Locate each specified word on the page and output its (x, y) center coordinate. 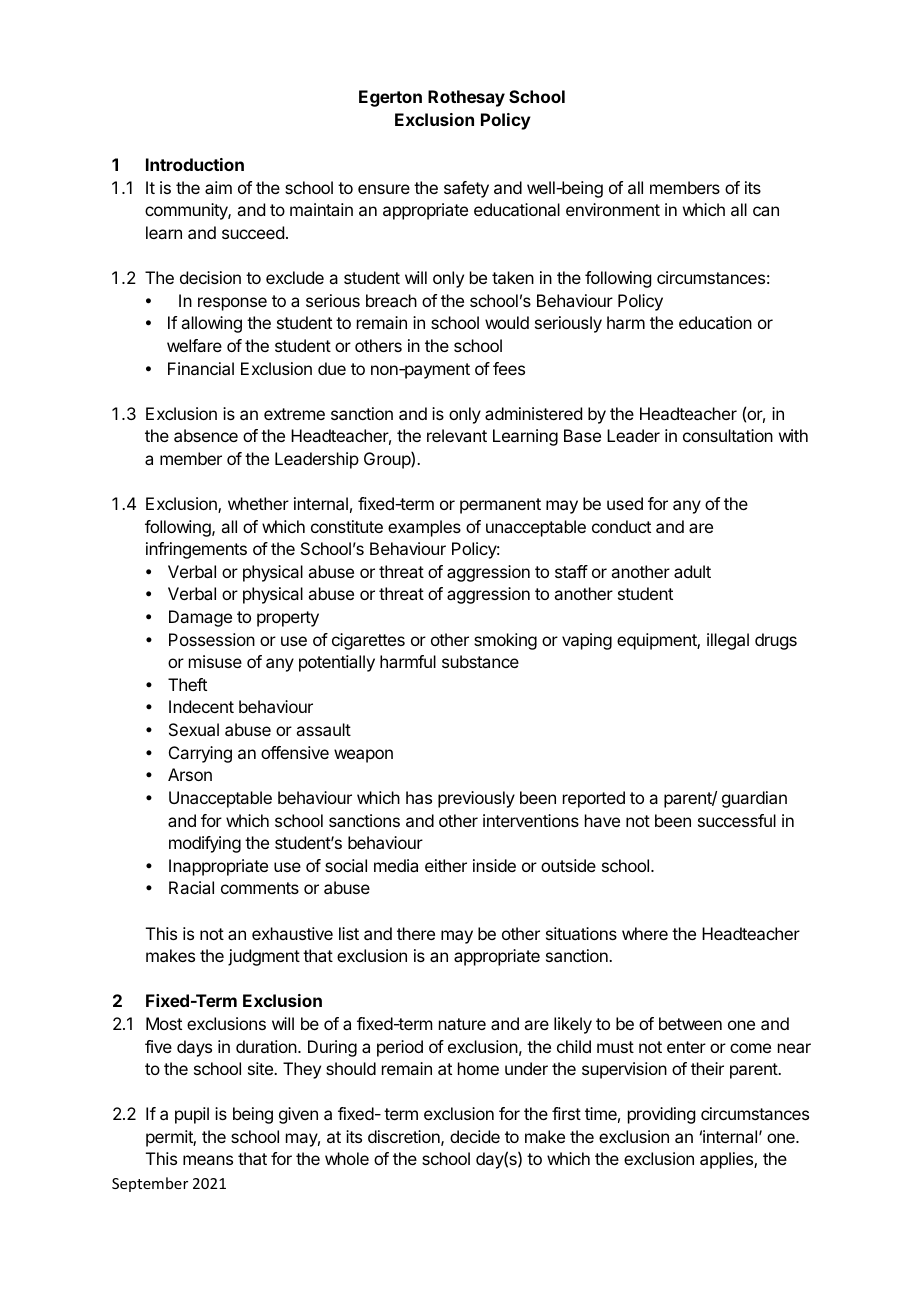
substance (480, 661)
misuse (215, 661)
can (766, 211)
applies (727, 1160)
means (208, 1160)
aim (218, 187)
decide (475, 1136)
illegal (728, 641)
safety (466, 189)
